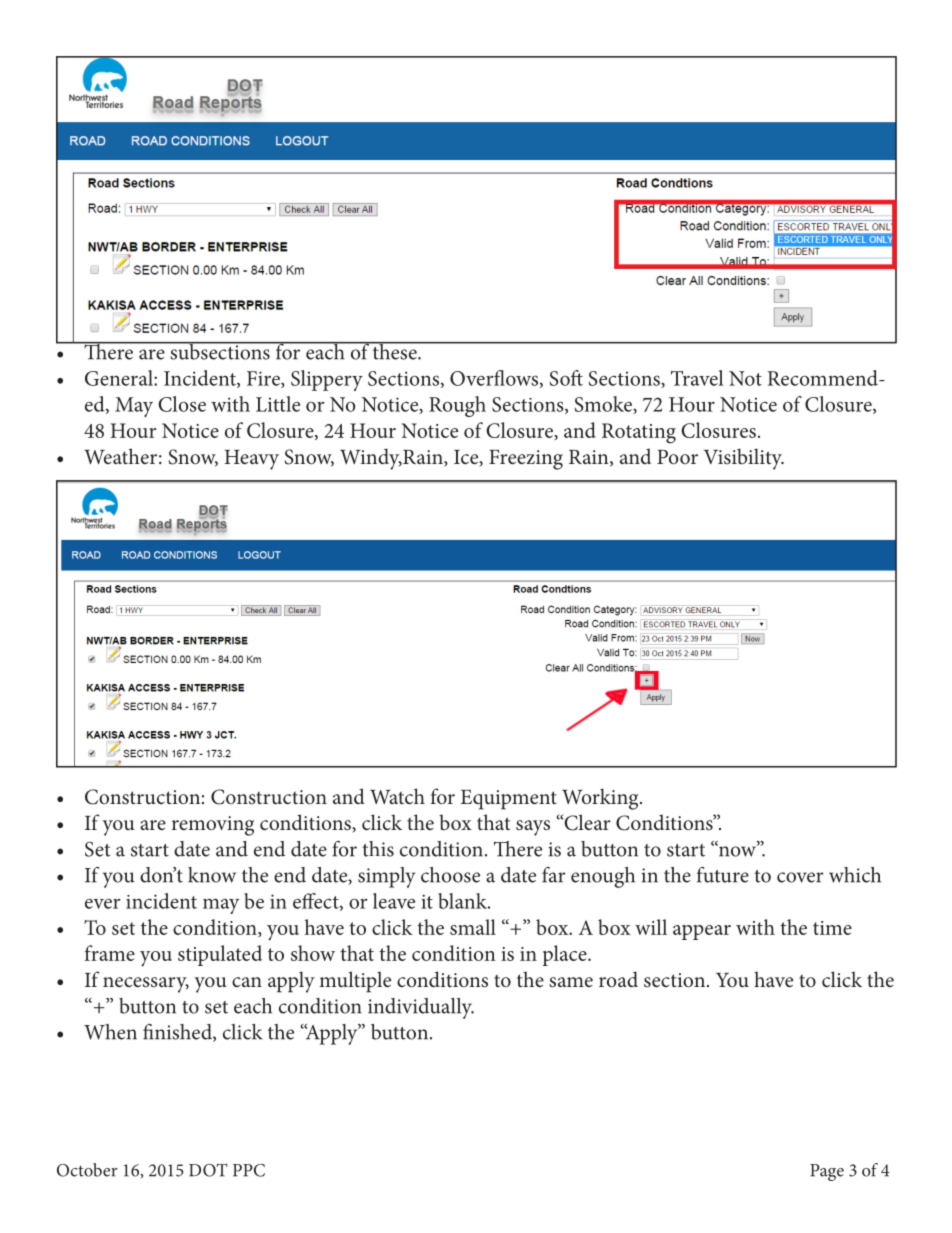  What do you see at coordinates (213, 826) in the image?
I see `removing` at bounding box center [213, 826].
